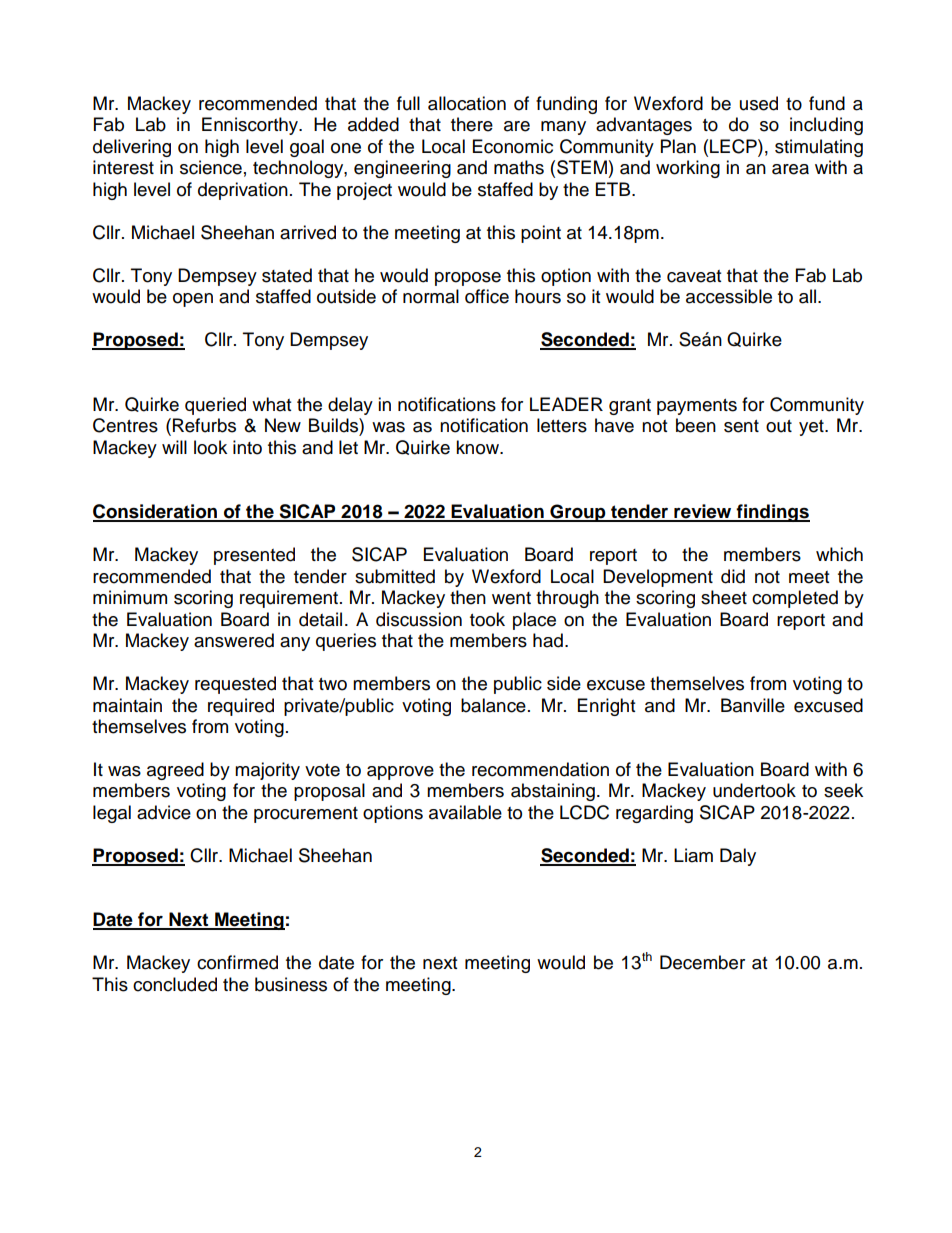 This screenshot has width=952, height=1233. Describe the element at coordinates (472, 124) in the screenshot. I see `there` at that location.
